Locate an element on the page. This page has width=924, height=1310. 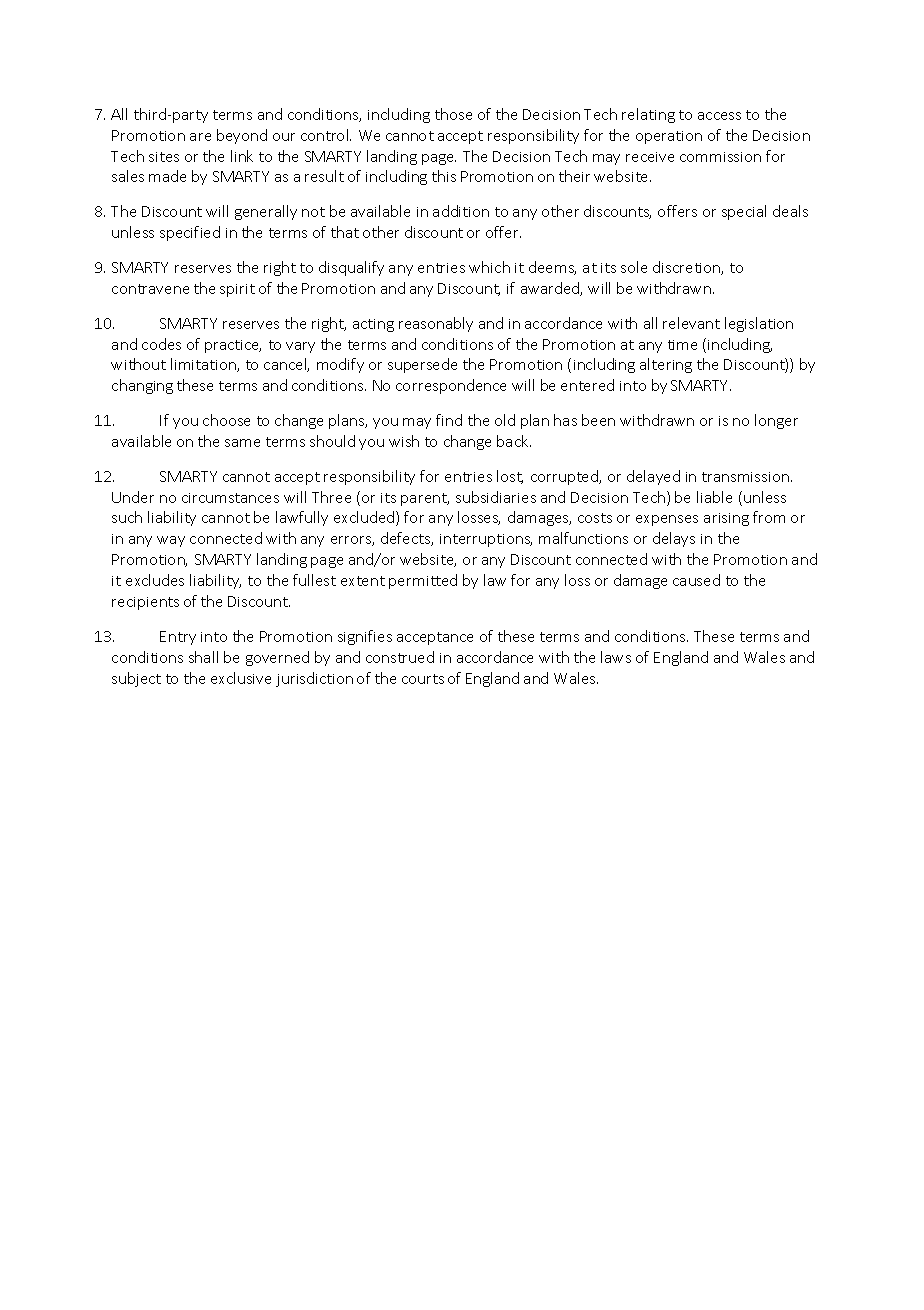
correspondence is located at coordinates (451, 386).
